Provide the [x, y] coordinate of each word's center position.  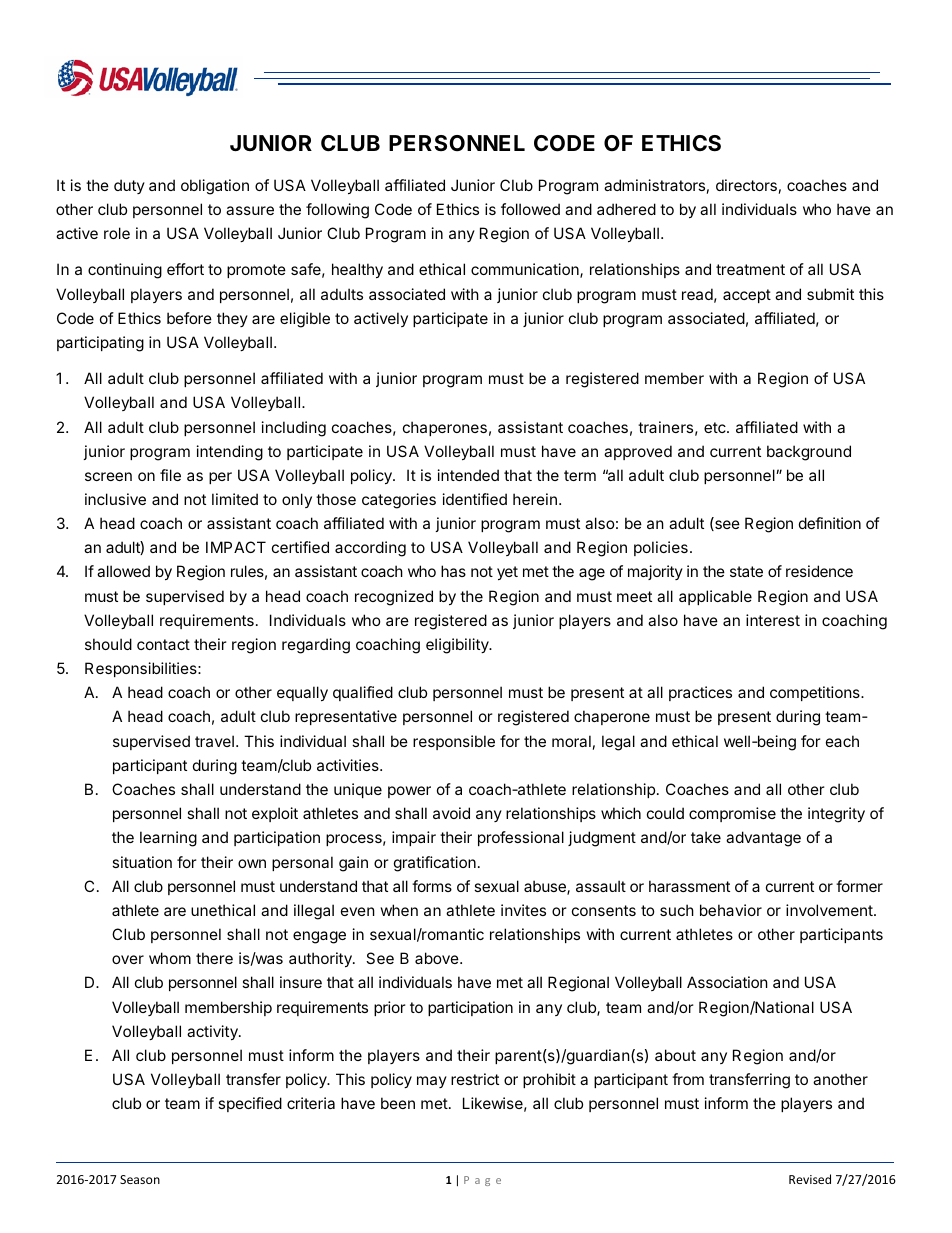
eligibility [458, 646]
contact [163, 644]
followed [530, 209]
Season [140, 1179]
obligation [215, 187]
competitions [816, 693]
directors [746, 185]
